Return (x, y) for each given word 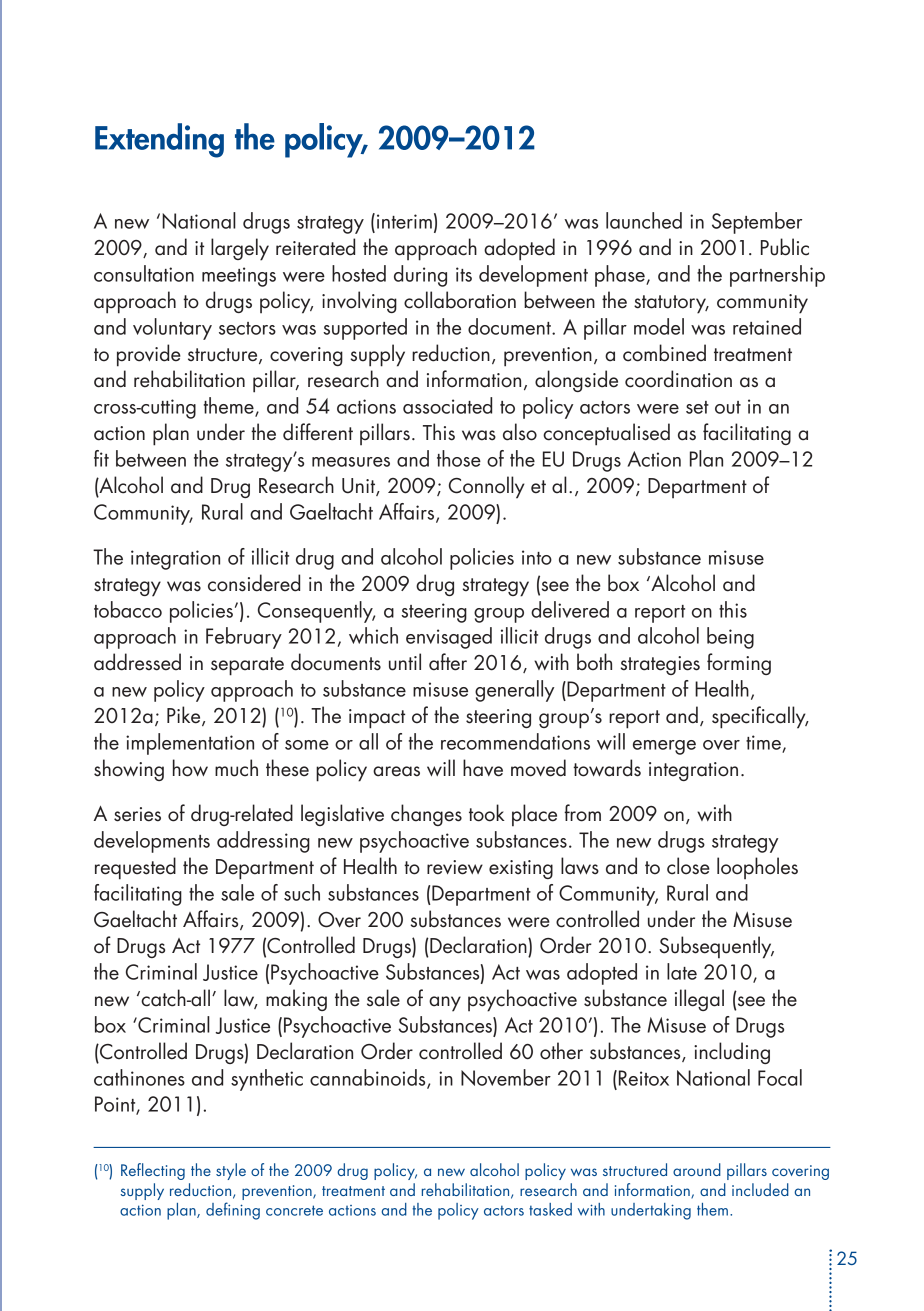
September (757, 223)
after (448, 662)
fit (101, 458)
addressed (137, 662)
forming (739, 664)
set (697, 407)
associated (447, 405)
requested (135, 868)
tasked (550, 1209)
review (455, 867)
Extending (159, 140)
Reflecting (153, 1171)
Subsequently (717, 947)
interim (404, 221)
